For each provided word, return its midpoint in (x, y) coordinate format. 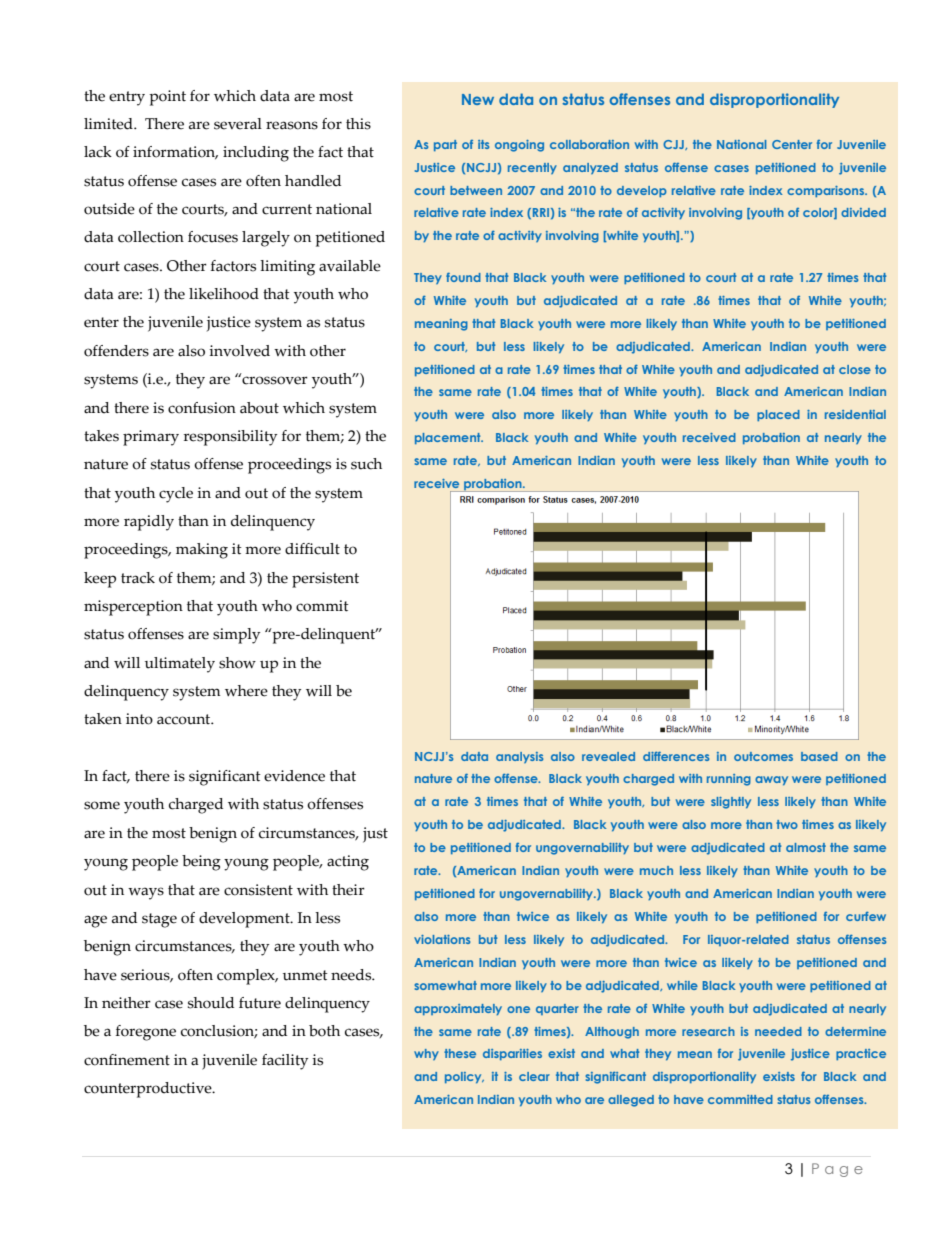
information (175, 152)
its (483, 144)
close (855, 369)
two (787, 824)
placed (778, 415)
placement (449, 438)
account (185, 719)
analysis (519, 757)
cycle (176, 495)
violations (442, 939)
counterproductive (149, 1090)
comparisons (827, 191)
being (201, 863)
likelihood (224, 294)
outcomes (763, 756)
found (463, 277)
